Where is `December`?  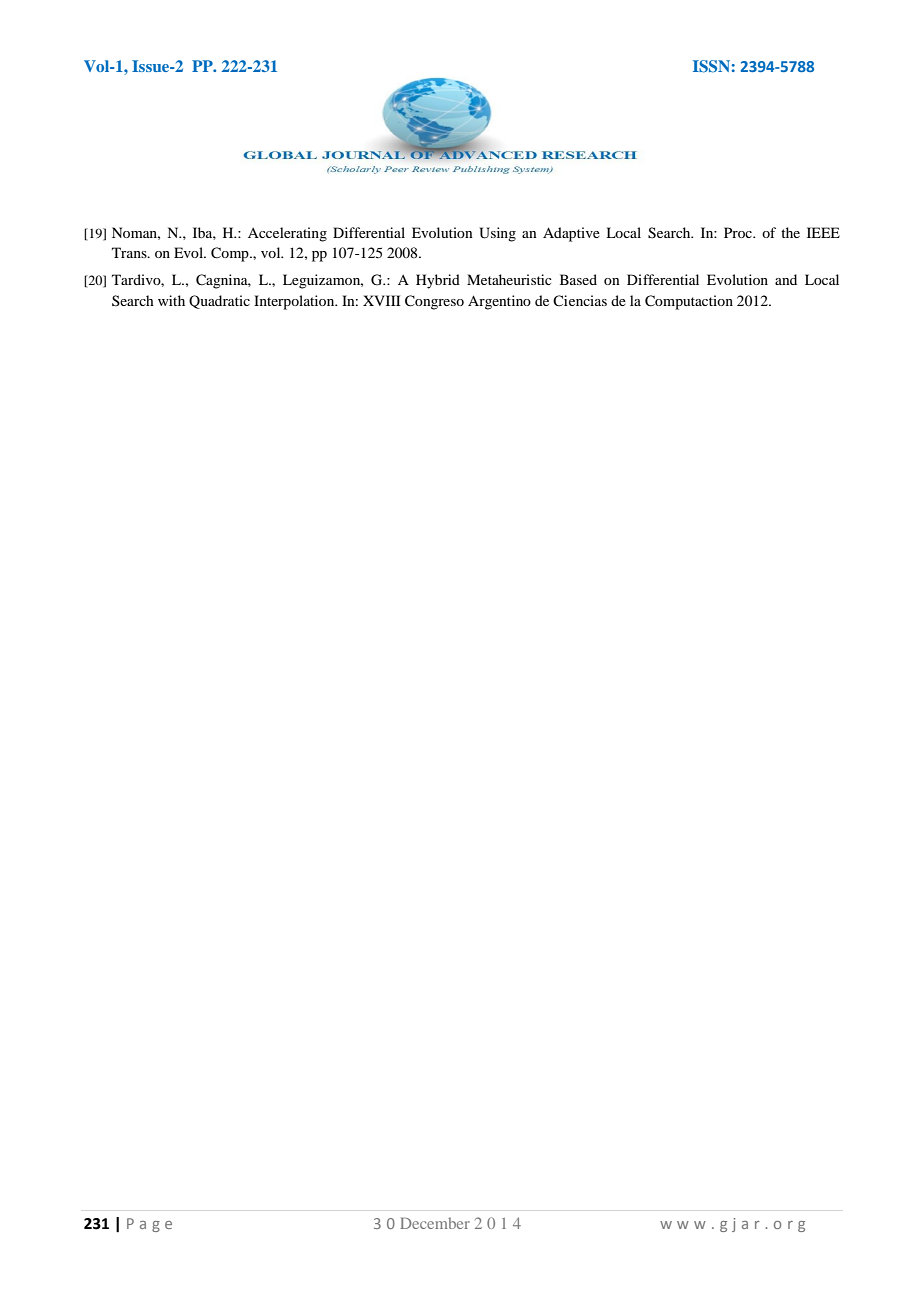 December is located at coordinates (435, 1223).
